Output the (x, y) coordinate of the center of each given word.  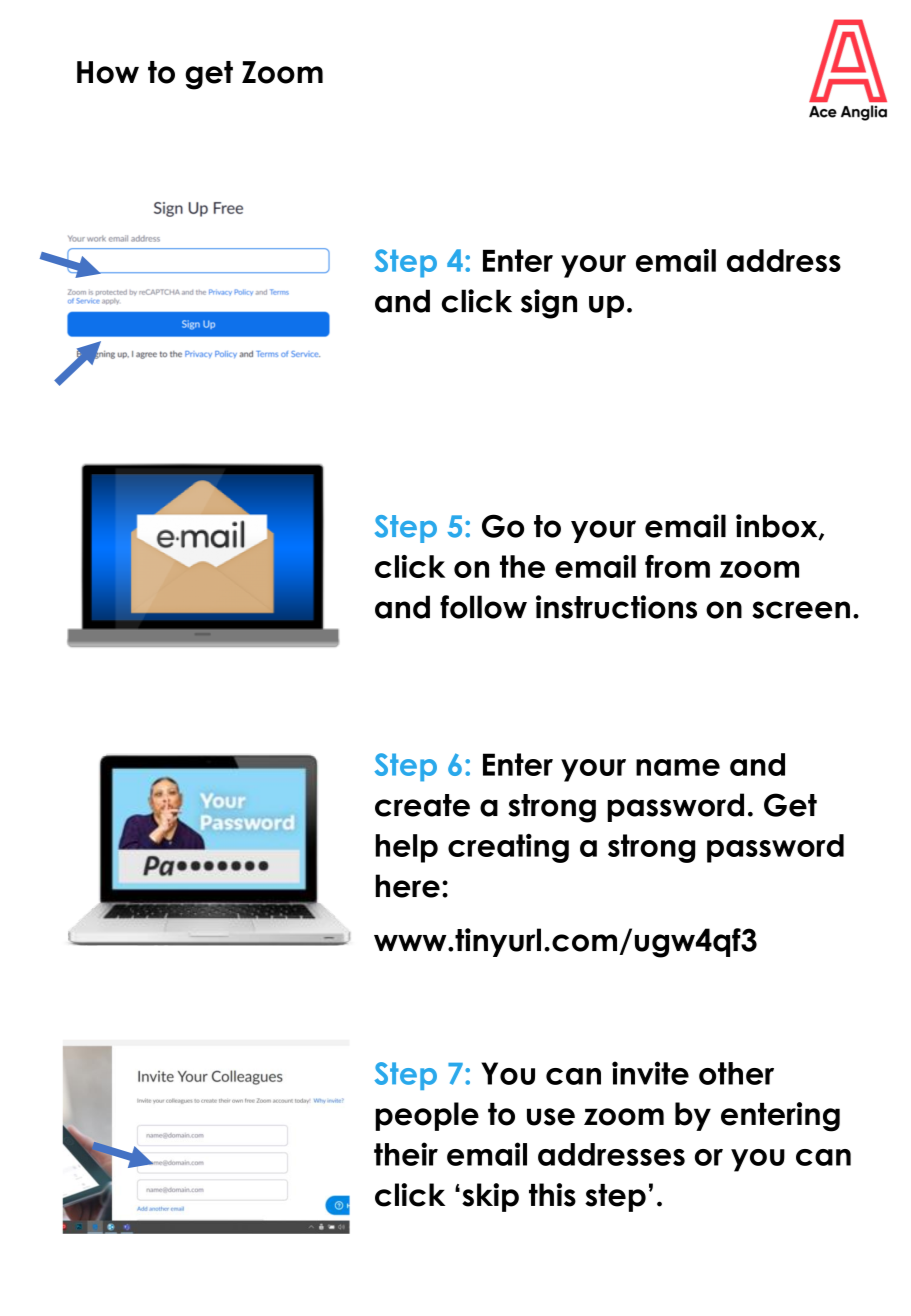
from (677, 566)
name (678, 767)
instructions (616, 607)
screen (801, 610)
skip (490, 1197)
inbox (778, 527)
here (408, 886)
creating (508, 848)
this (552, 1195)
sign (549, 304)
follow (483, 607)
